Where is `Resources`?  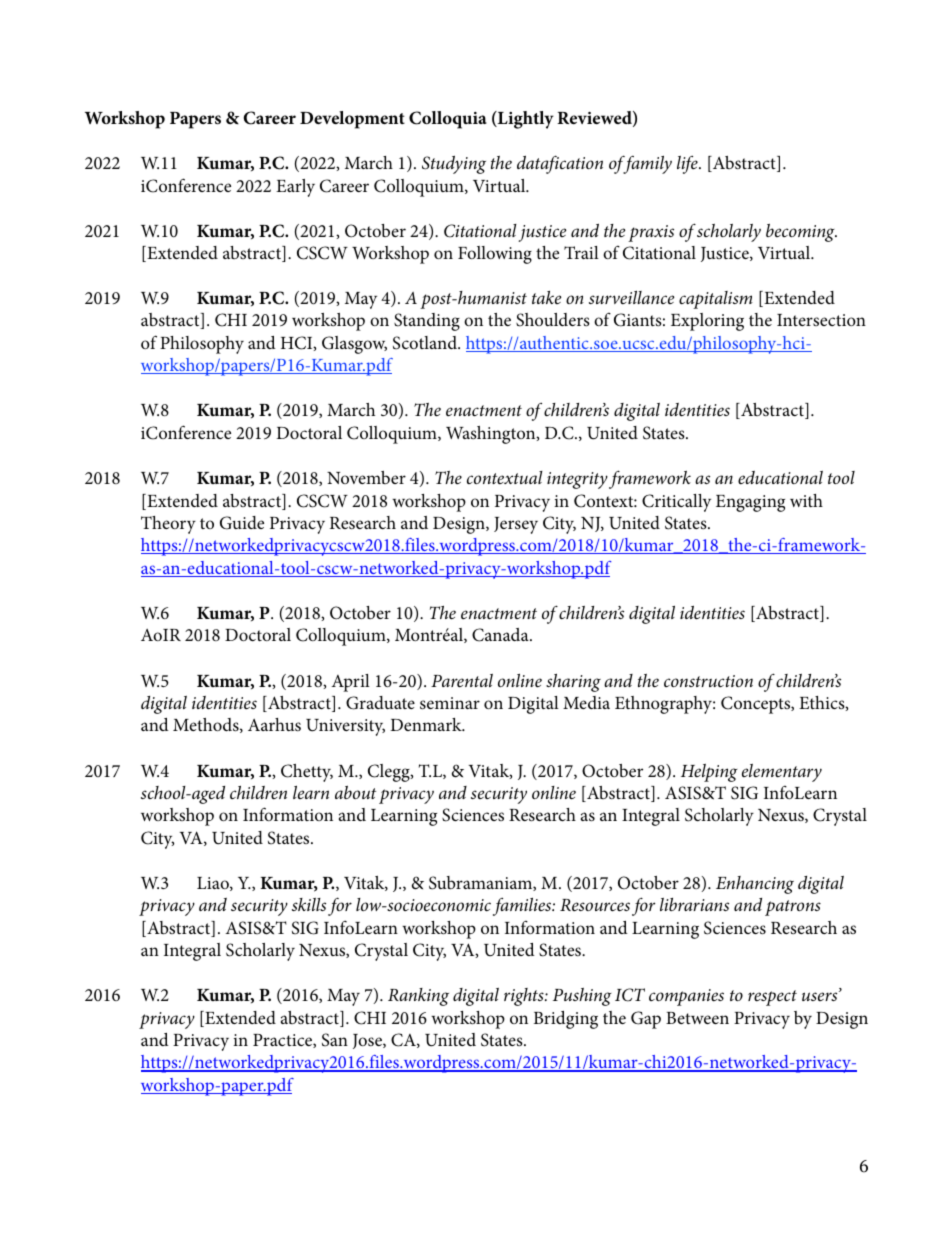 Resources is located at coordinates (595, 905).
